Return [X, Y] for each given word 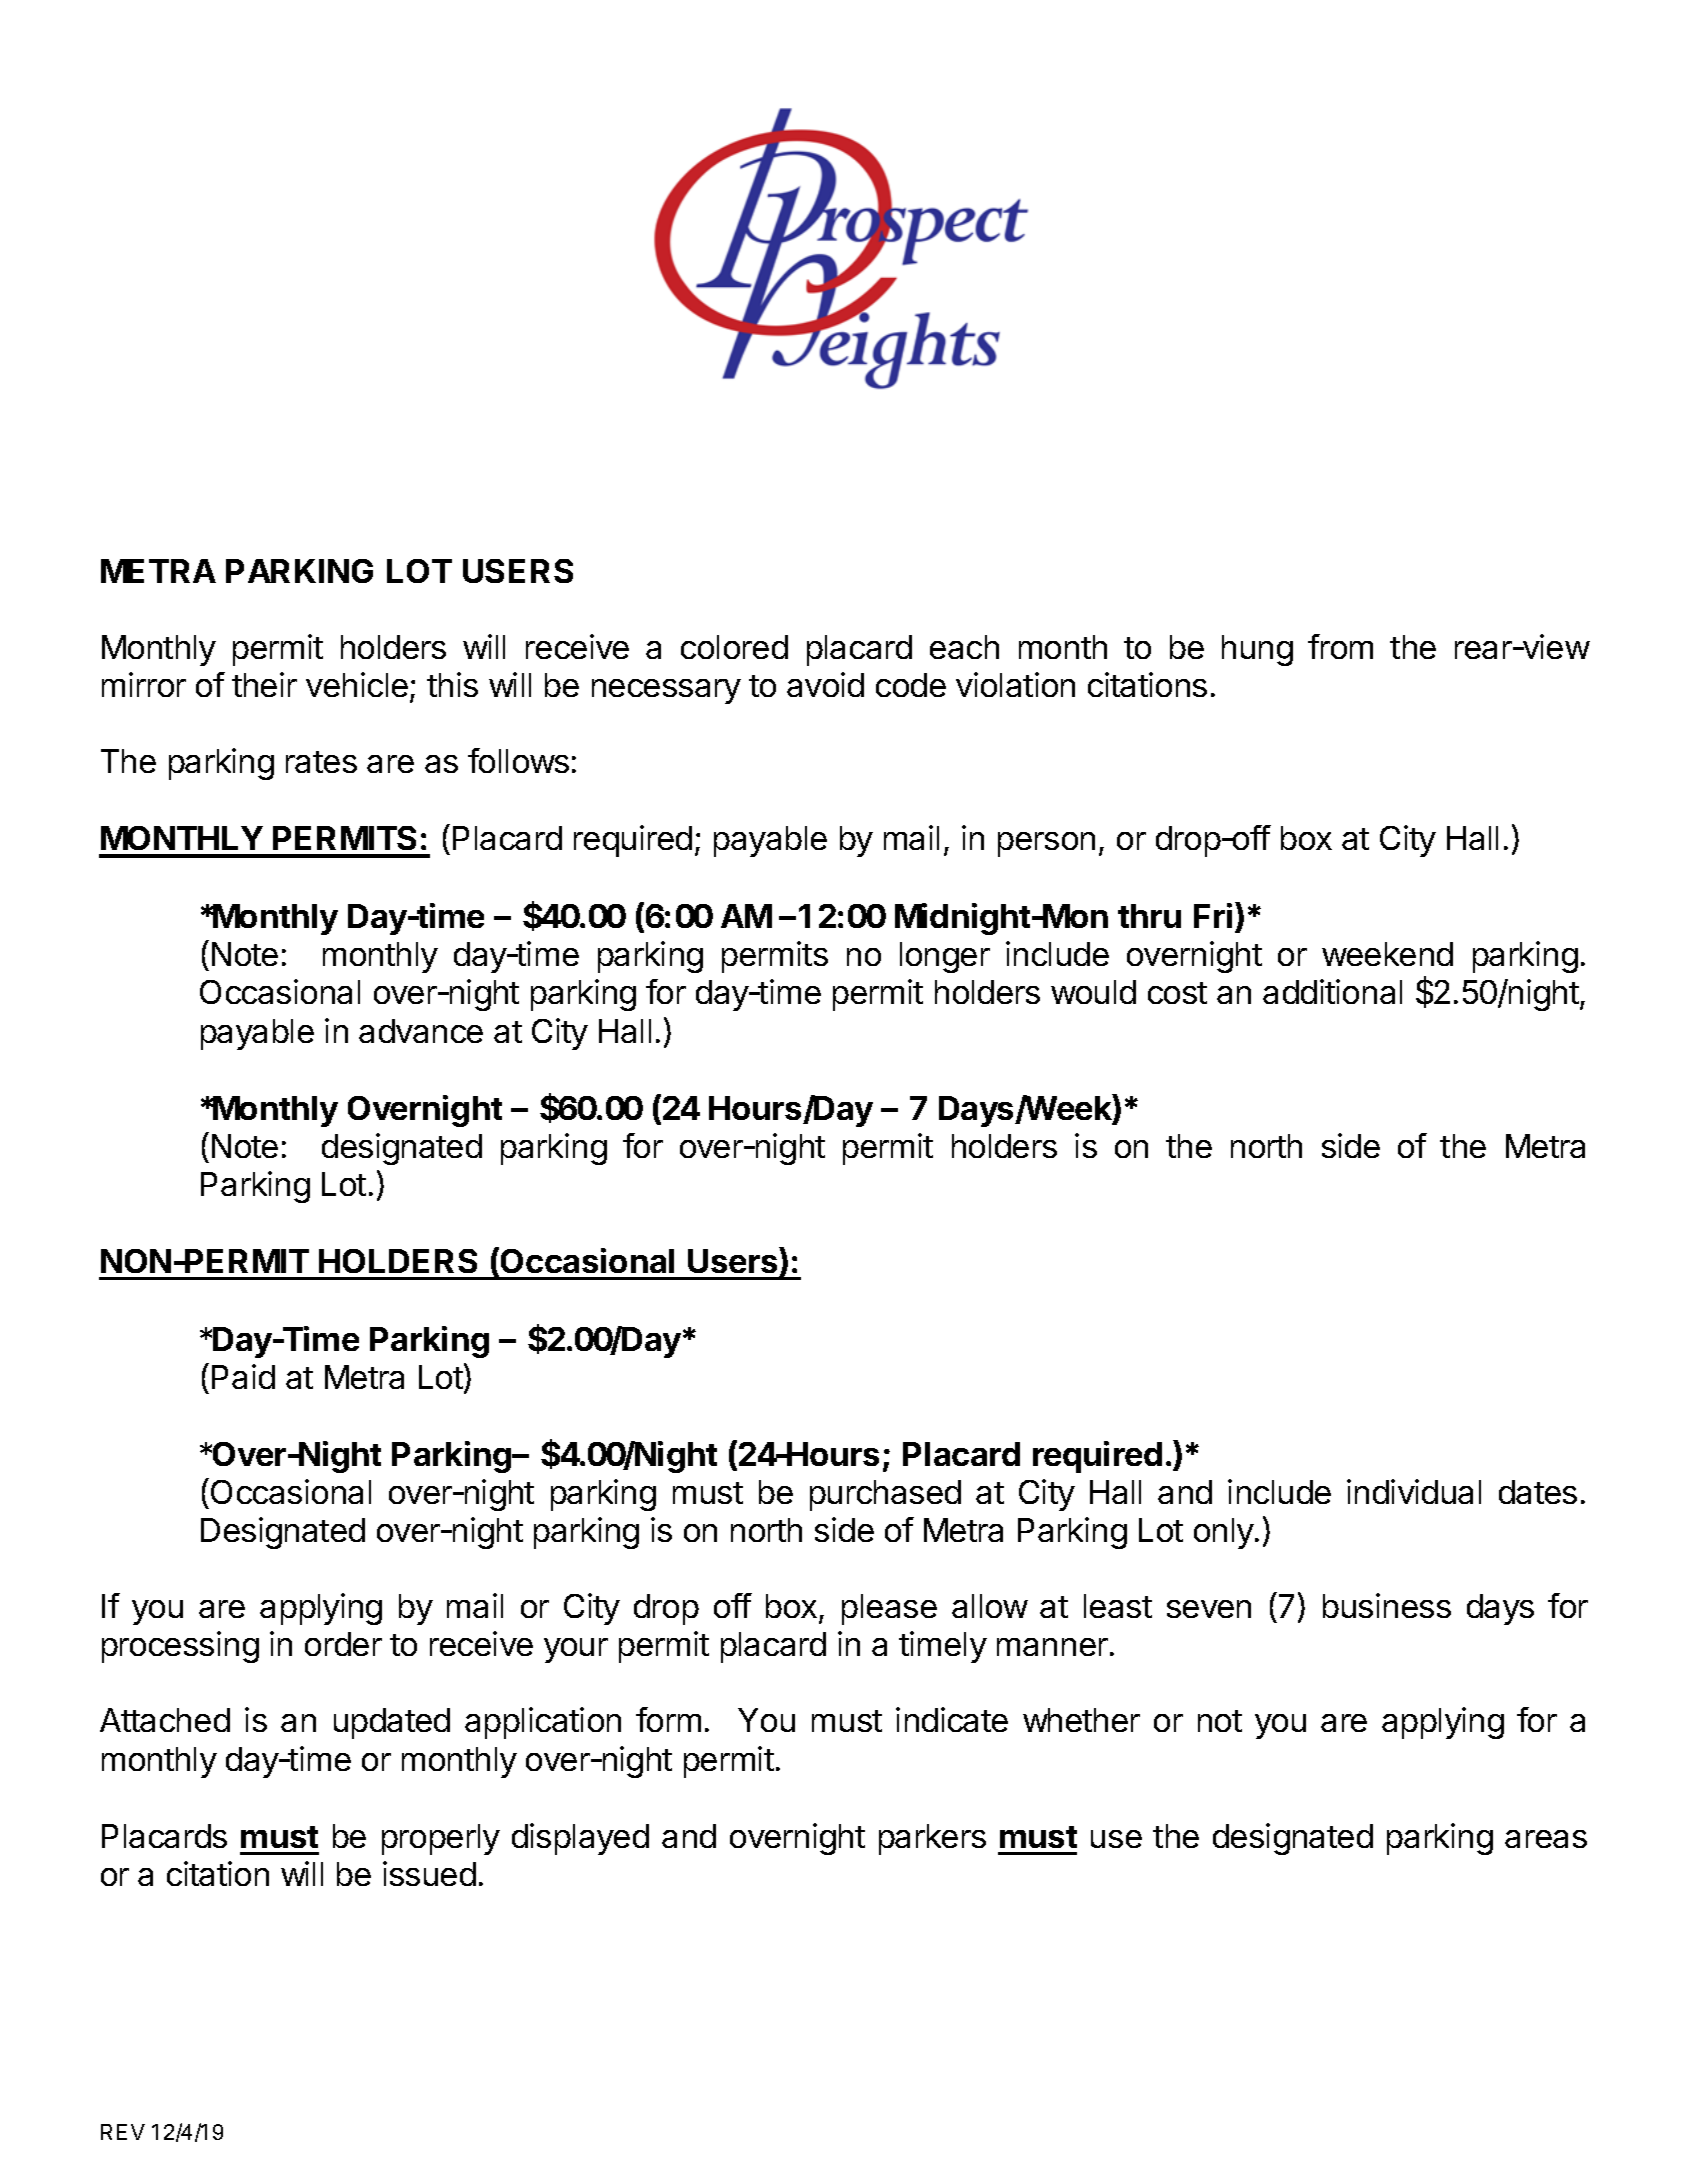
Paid [243, 1376]
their [264, 684]
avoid [825, 684]
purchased [885, 1495]
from [1340, 646]
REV [123, 2132]
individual [1414, 1491]
